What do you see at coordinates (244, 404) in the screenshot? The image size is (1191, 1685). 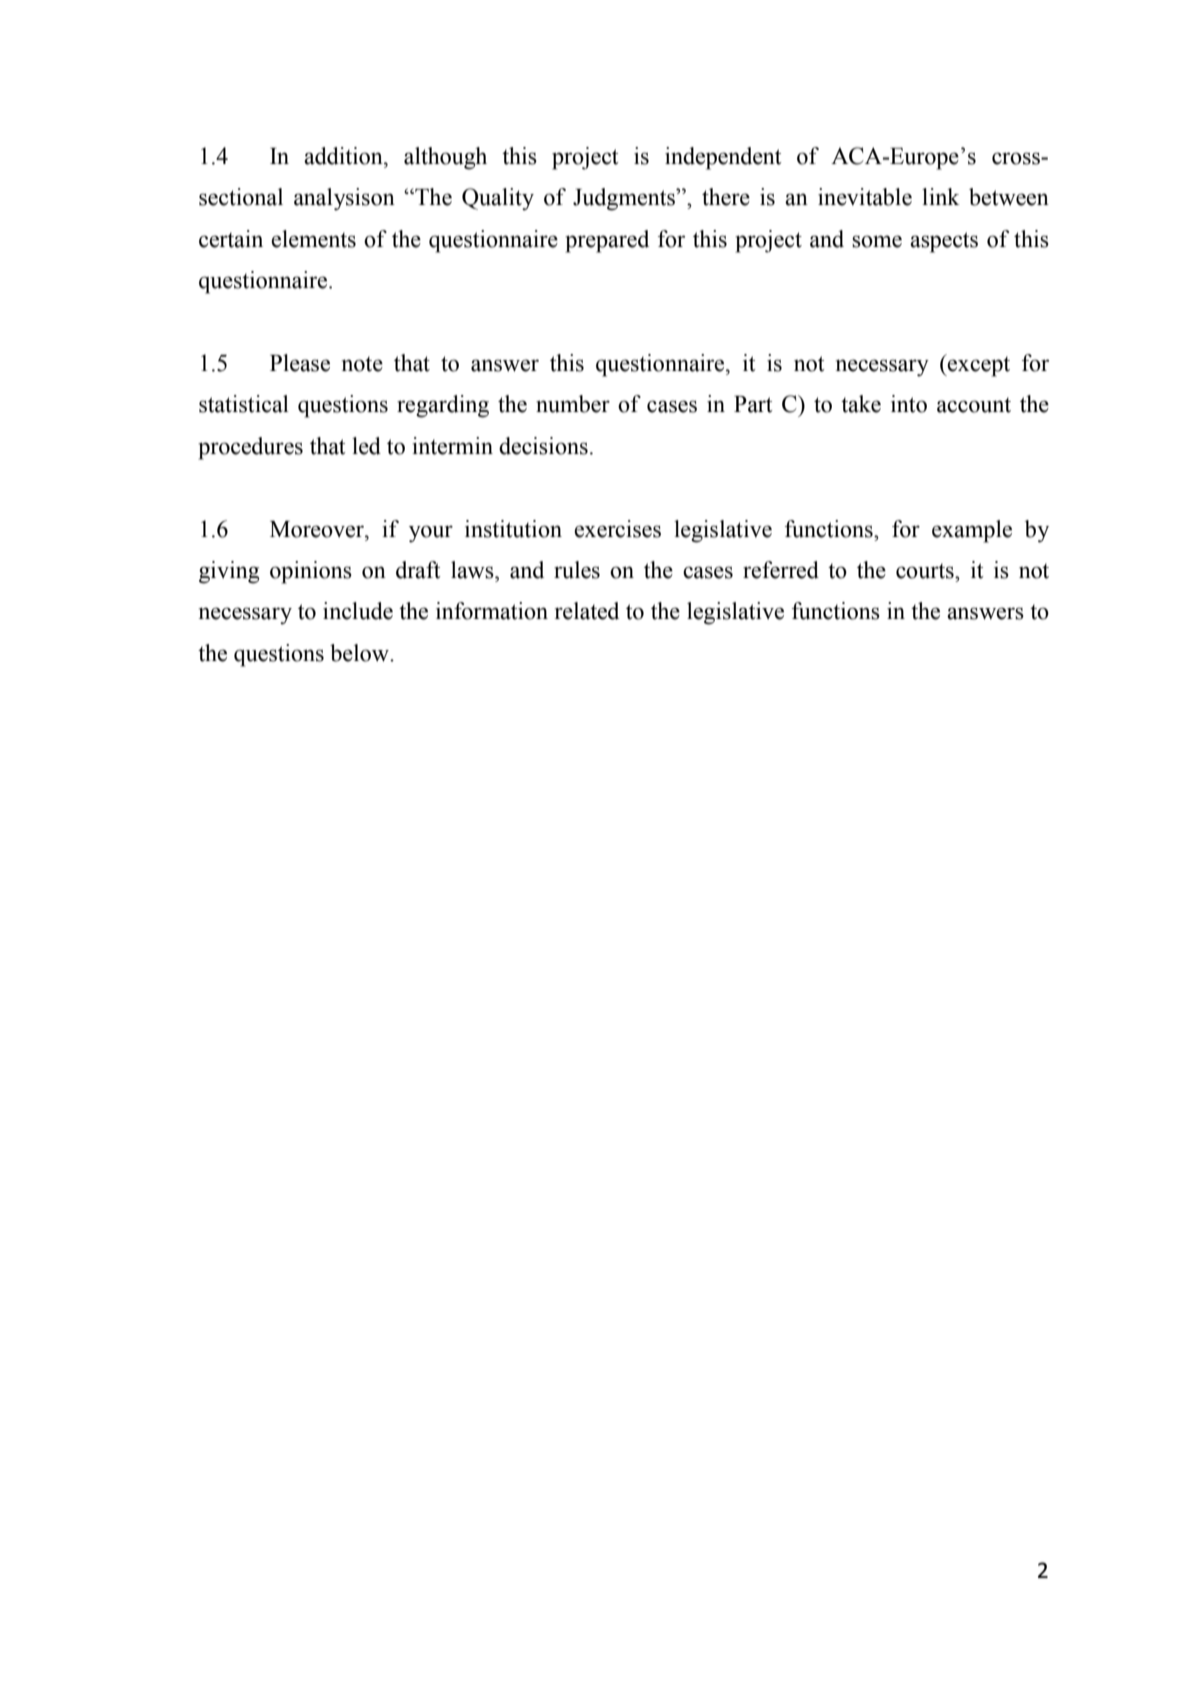 I see `statistical` at bounding box center [244, 404].
